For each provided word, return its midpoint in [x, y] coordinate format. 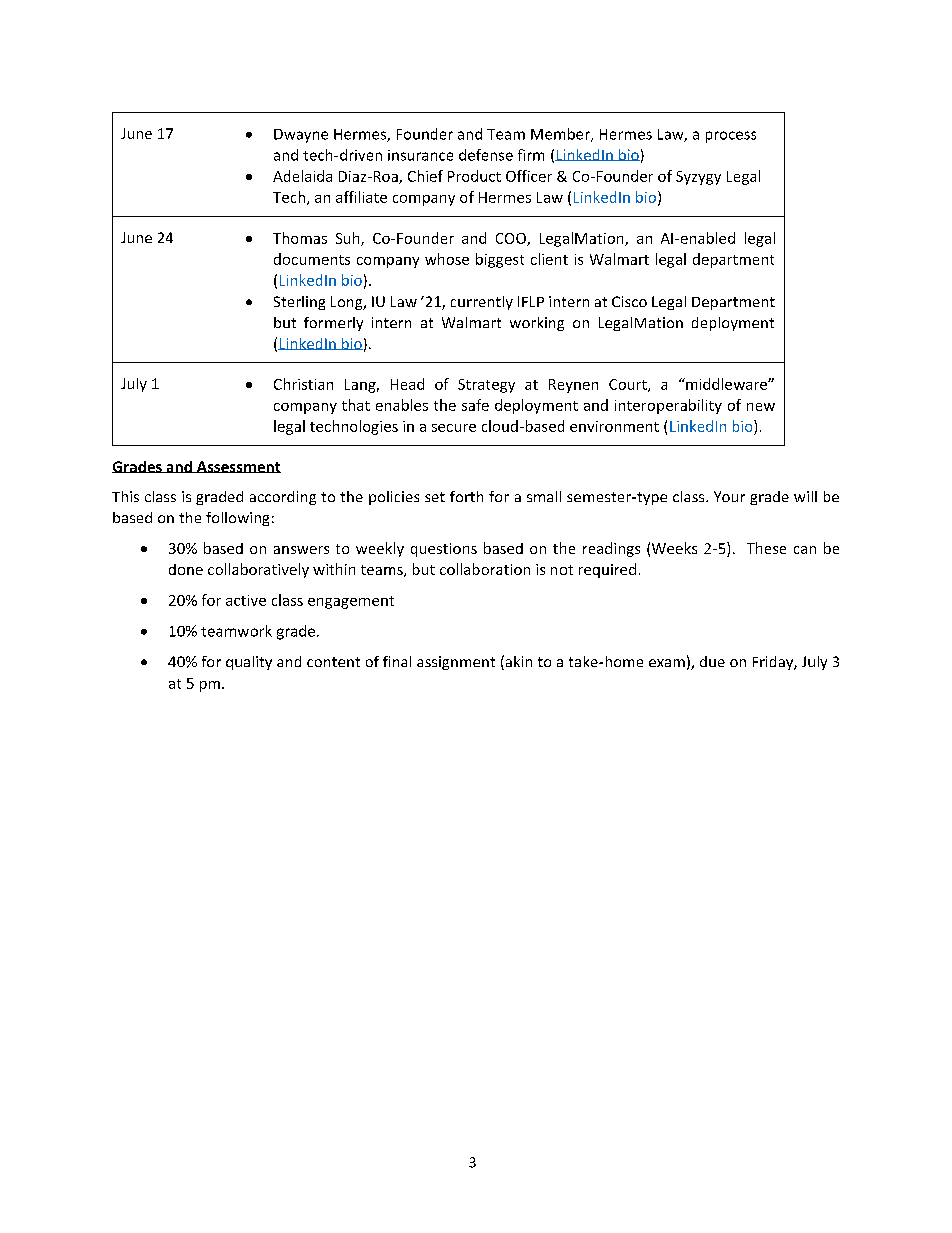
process [731, 137]
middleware [726, 384]
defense [486, 155]
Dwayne [301, 136]
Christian [303, 384]
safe [475, 405]
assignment [456, 663]
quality [249, 663]
